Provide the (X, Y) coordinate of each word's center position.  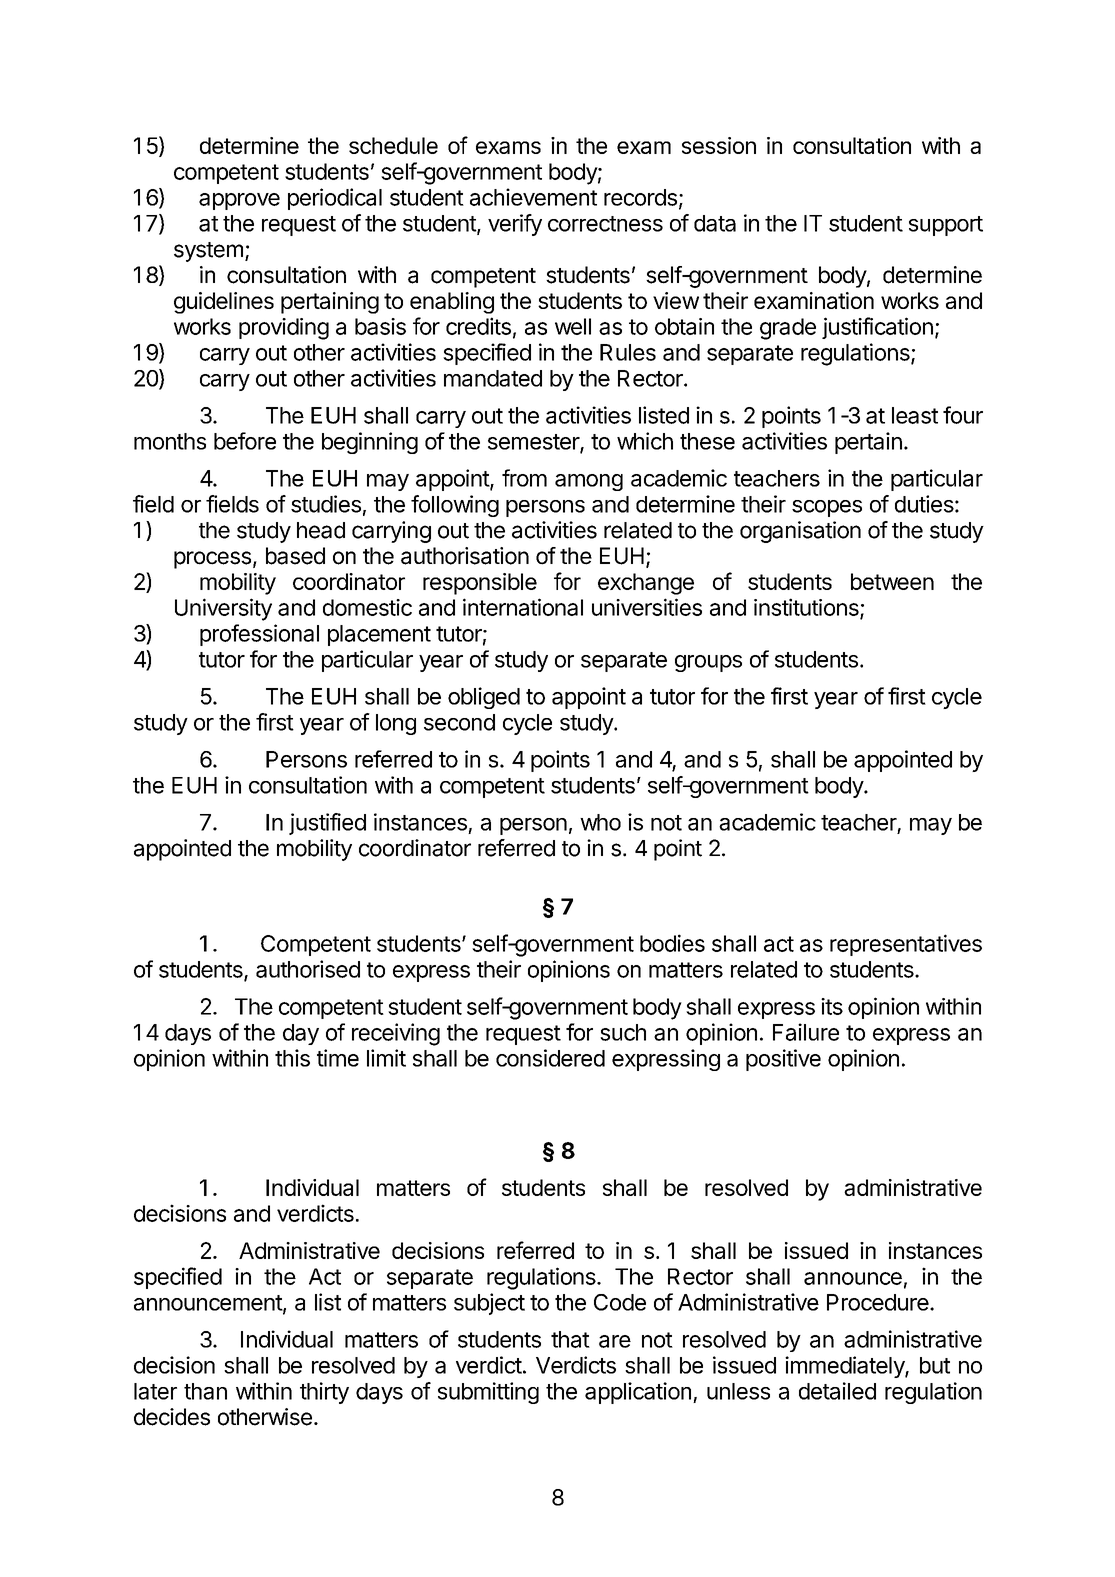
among (589, 482)
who (600, 822)
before (245, 441)
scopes (827, 508)
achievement (533, 197)
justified (327, 824)
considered (550, 1058)
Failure (806, 1032)
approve (239, 201)
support (946, 226)
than (205, 1391)
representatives (906, 945)
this (292, 1058)
